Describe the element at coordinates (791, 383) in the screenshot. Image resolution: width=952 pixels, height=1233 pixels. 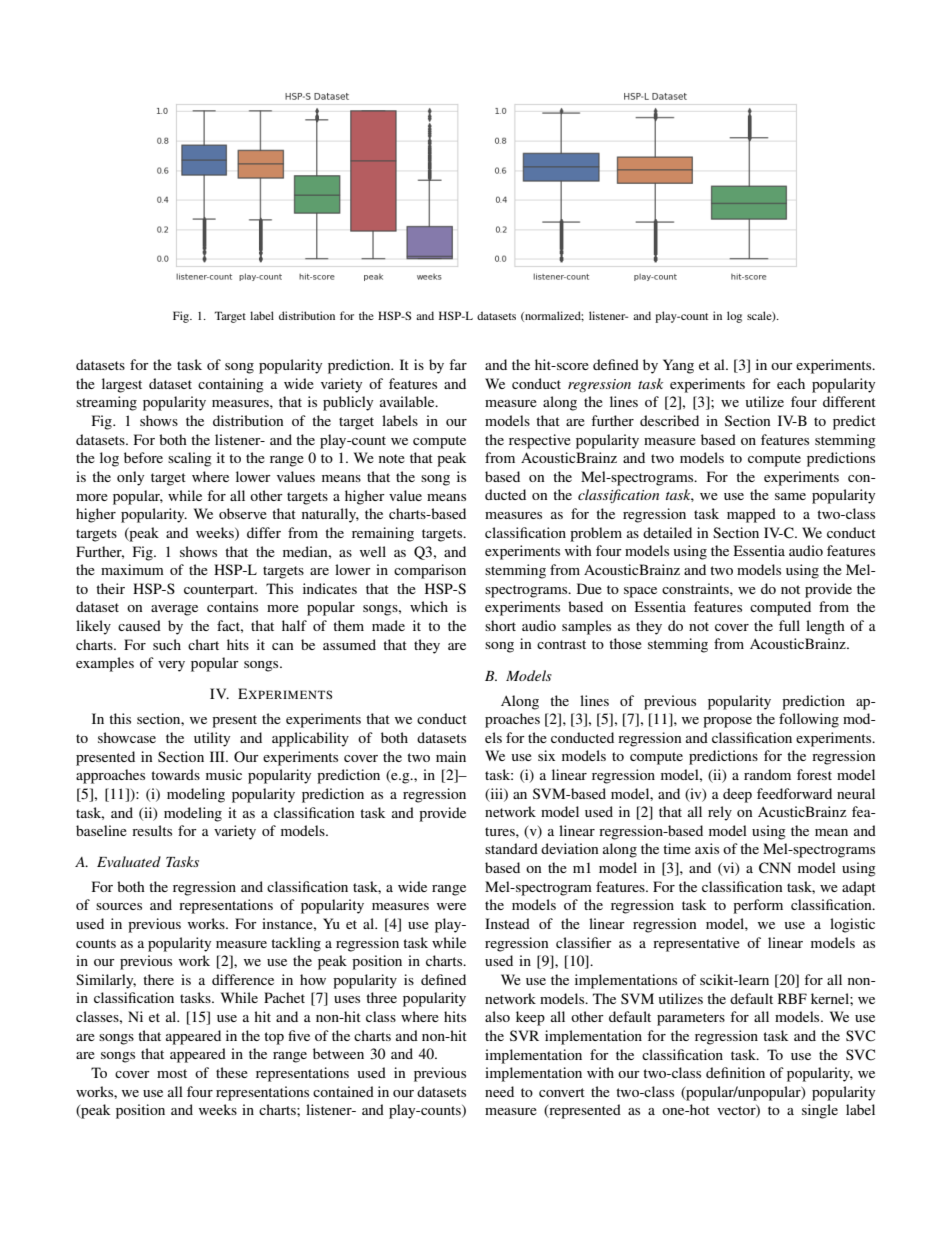
I see `each` at that location.
